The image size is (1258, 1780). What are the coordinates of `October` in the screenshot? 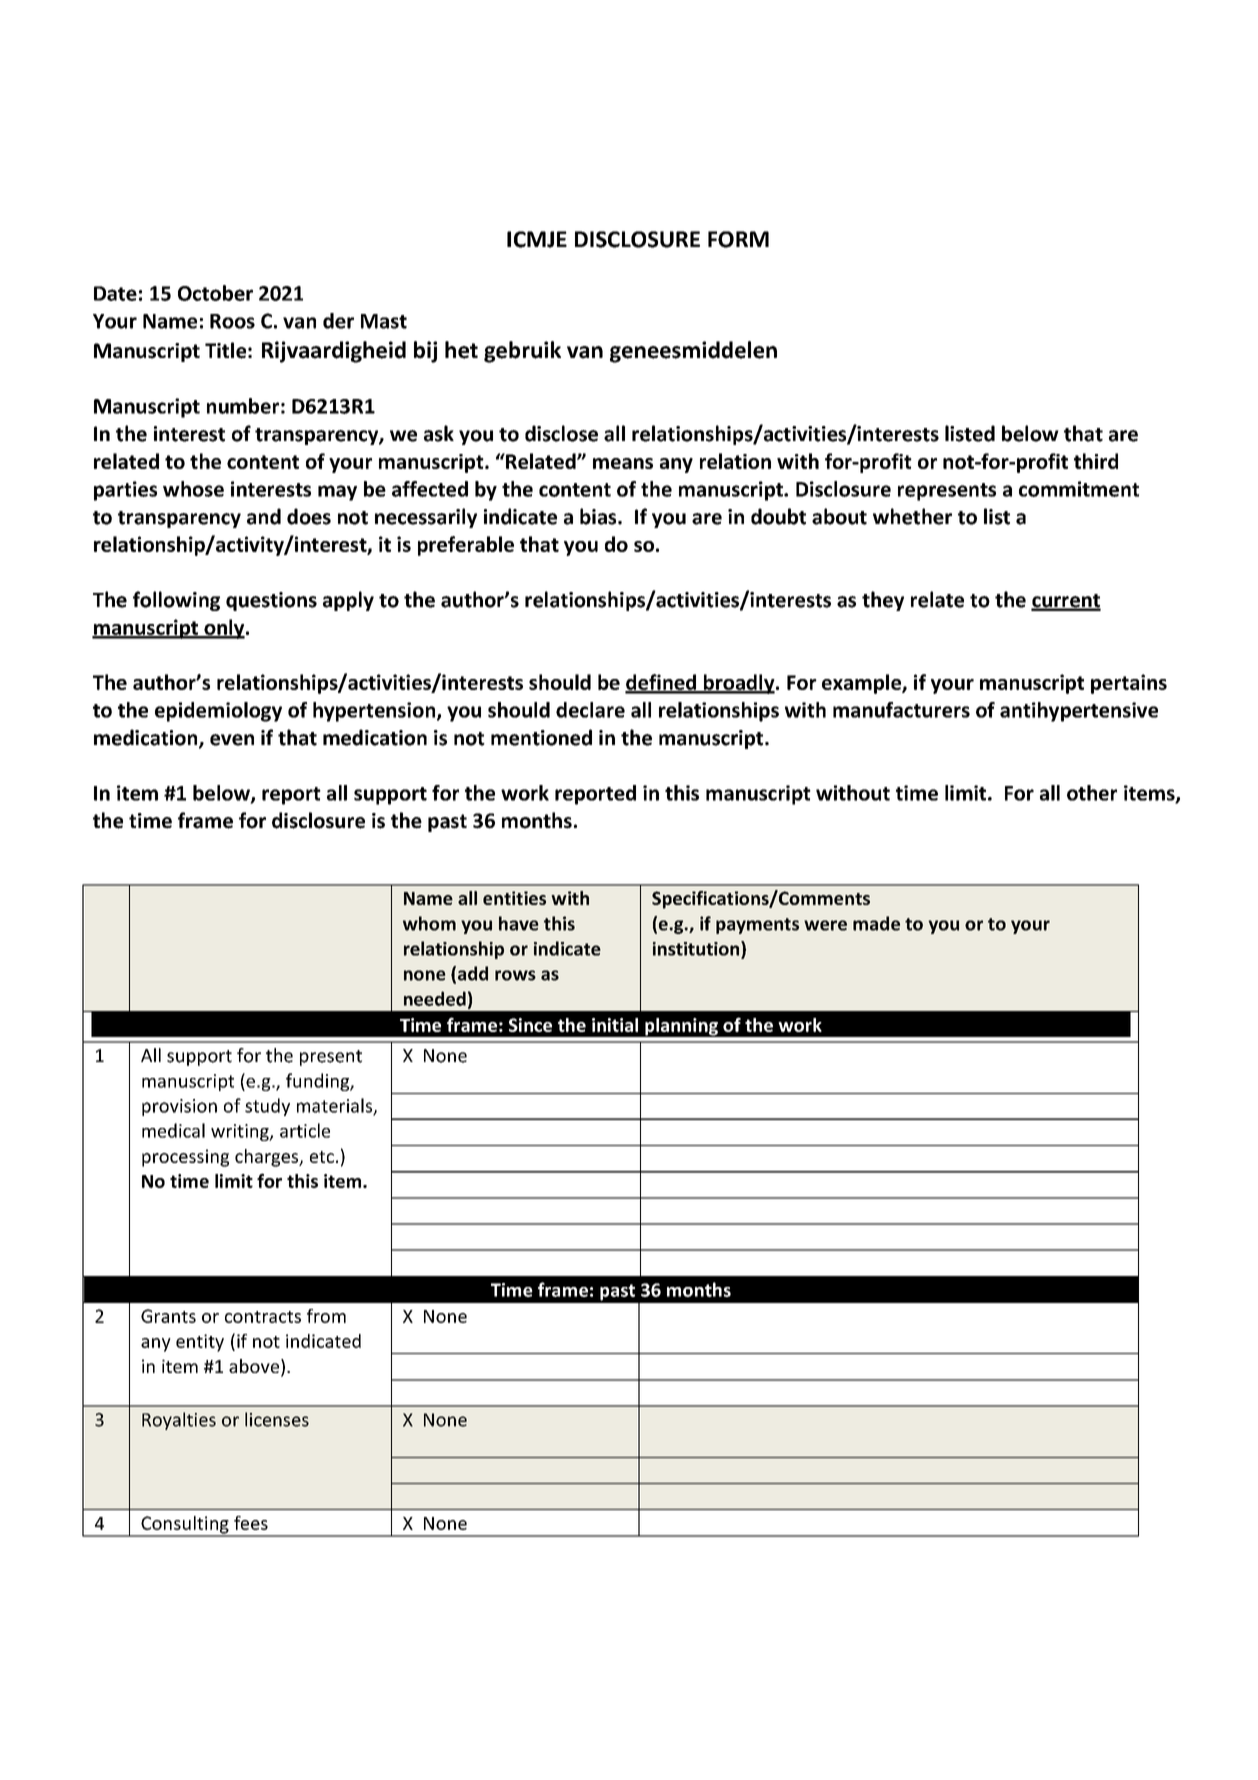 It's located at (215, 293).
